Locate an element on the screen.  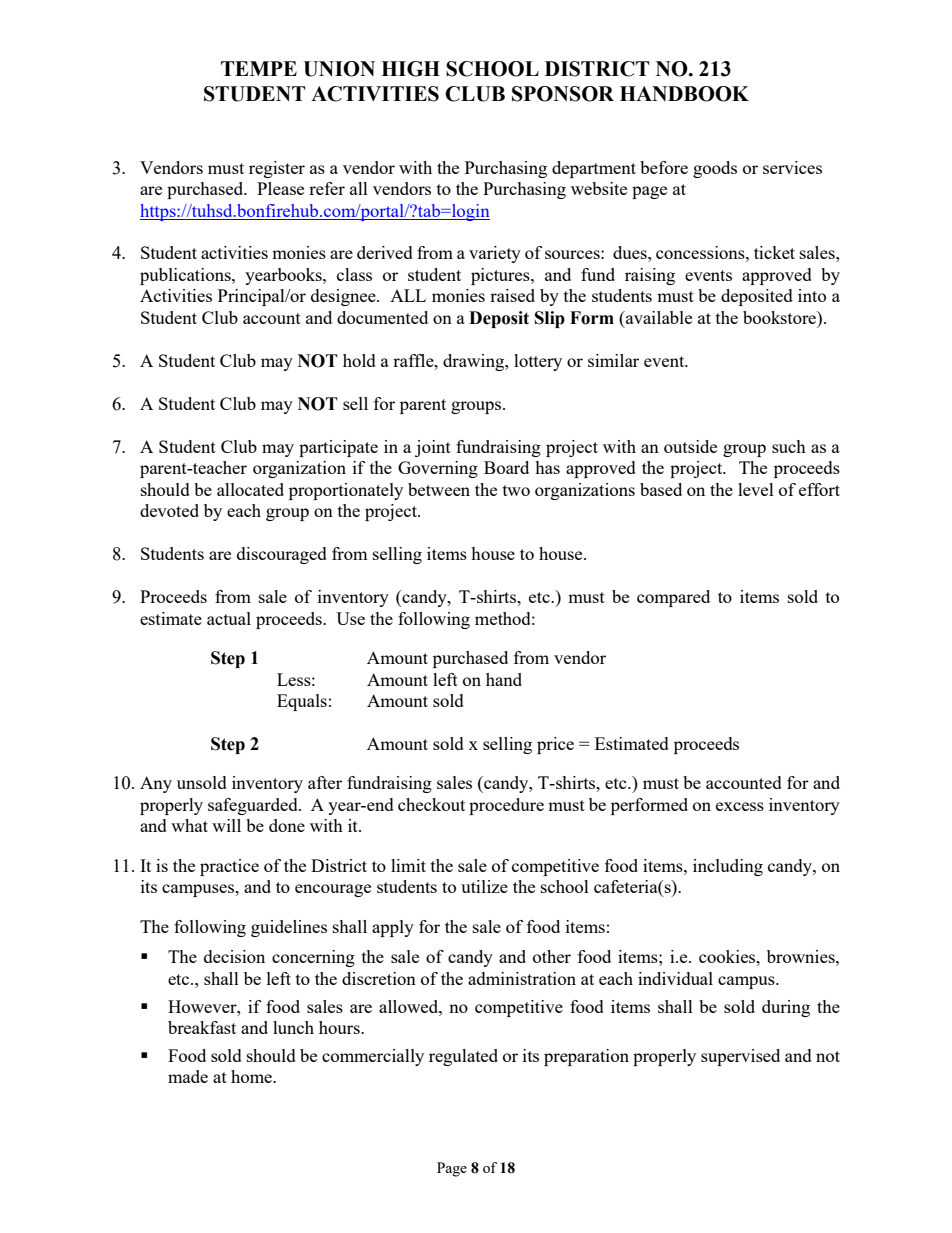
excess is located at coordinates (740, 806).
